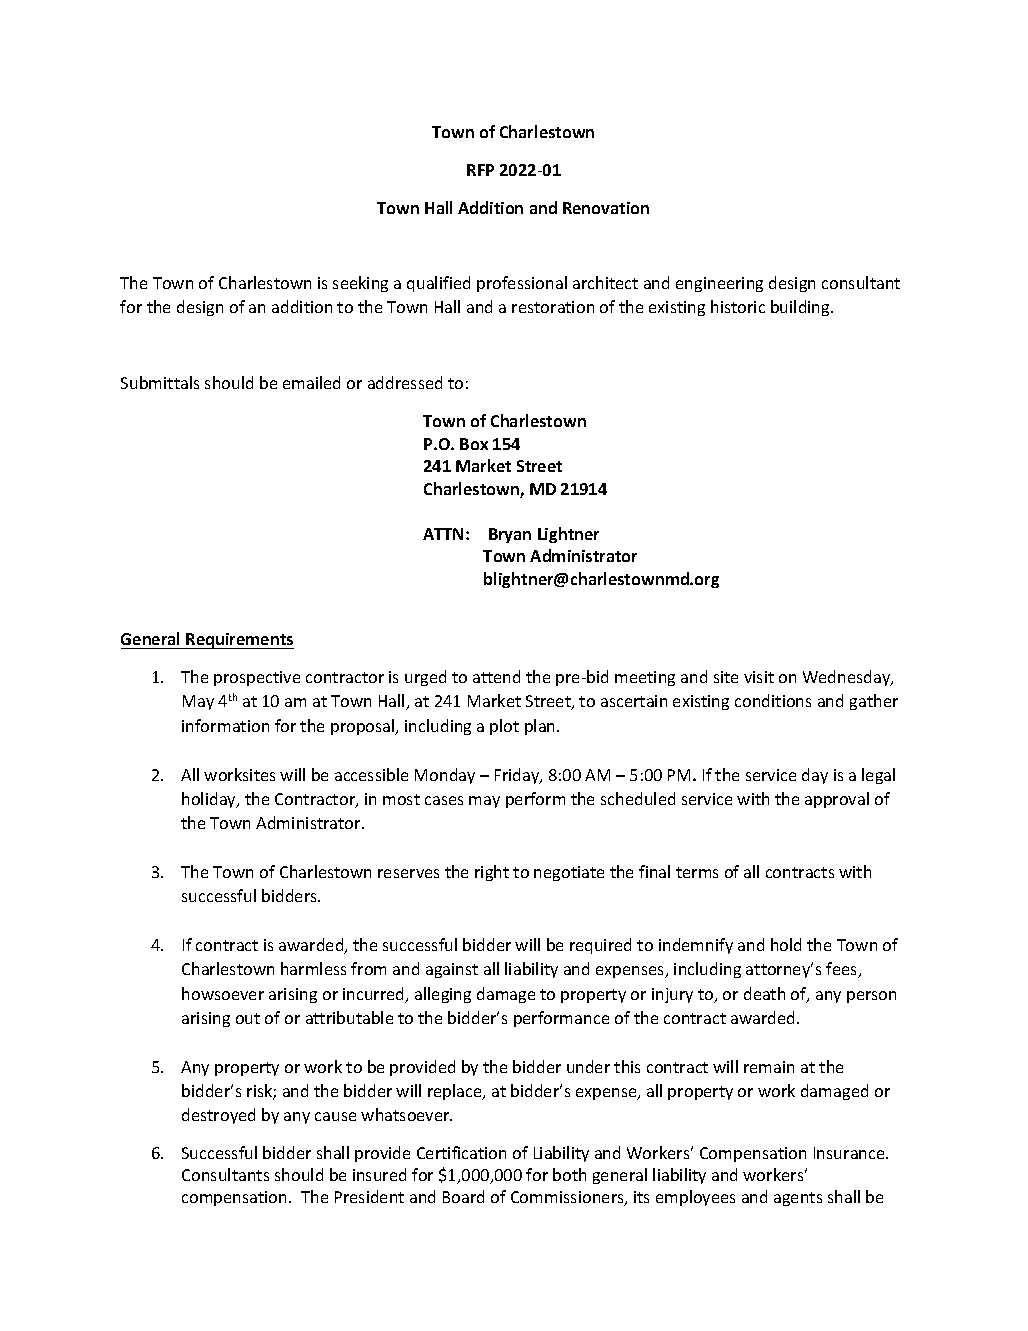  What do you see at coordinates (496, 676) in the screenshot?
I see `attend` at bounding box center [496, 676].
